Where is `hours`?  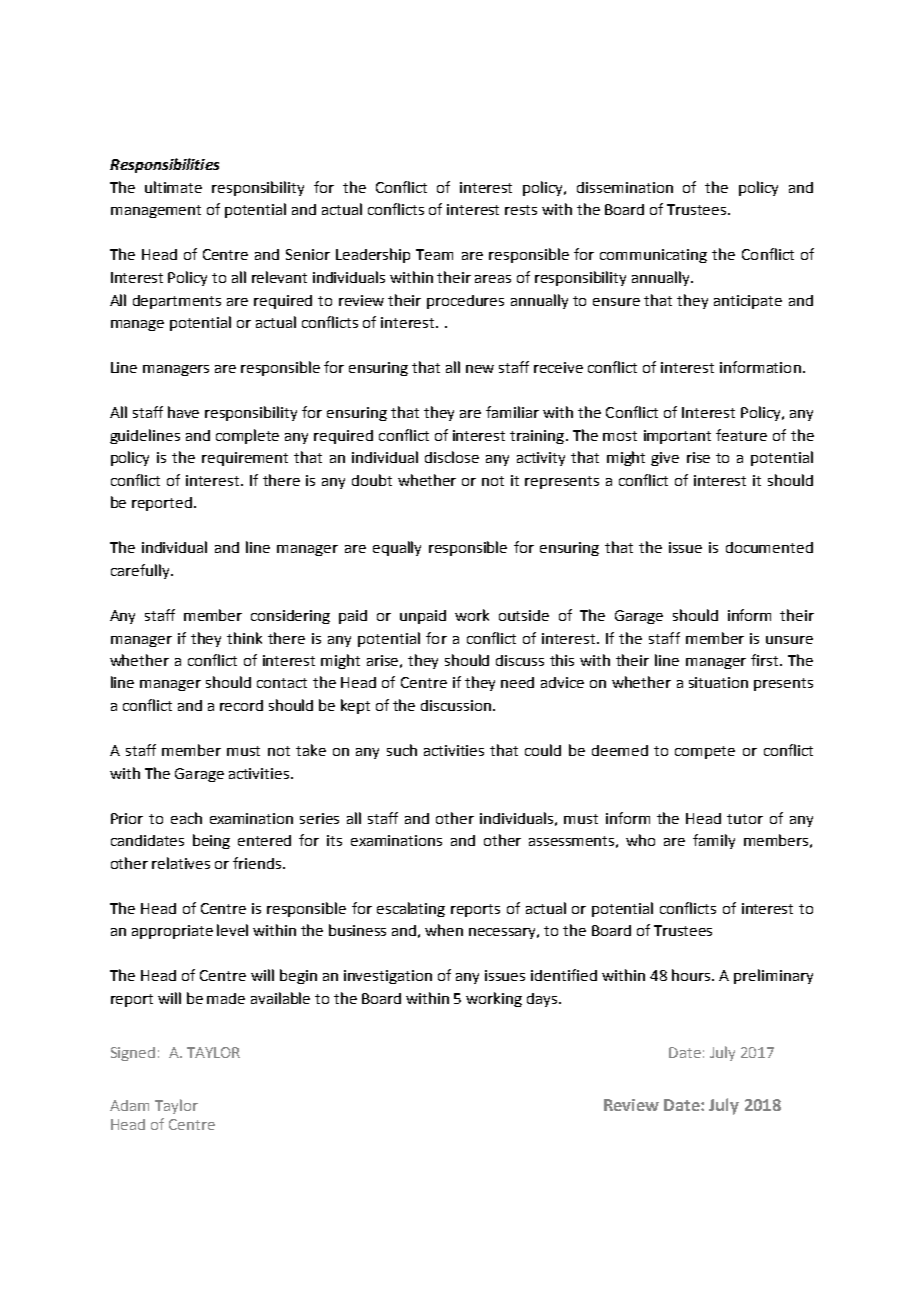 hours is located at coordinates (692, 975).
